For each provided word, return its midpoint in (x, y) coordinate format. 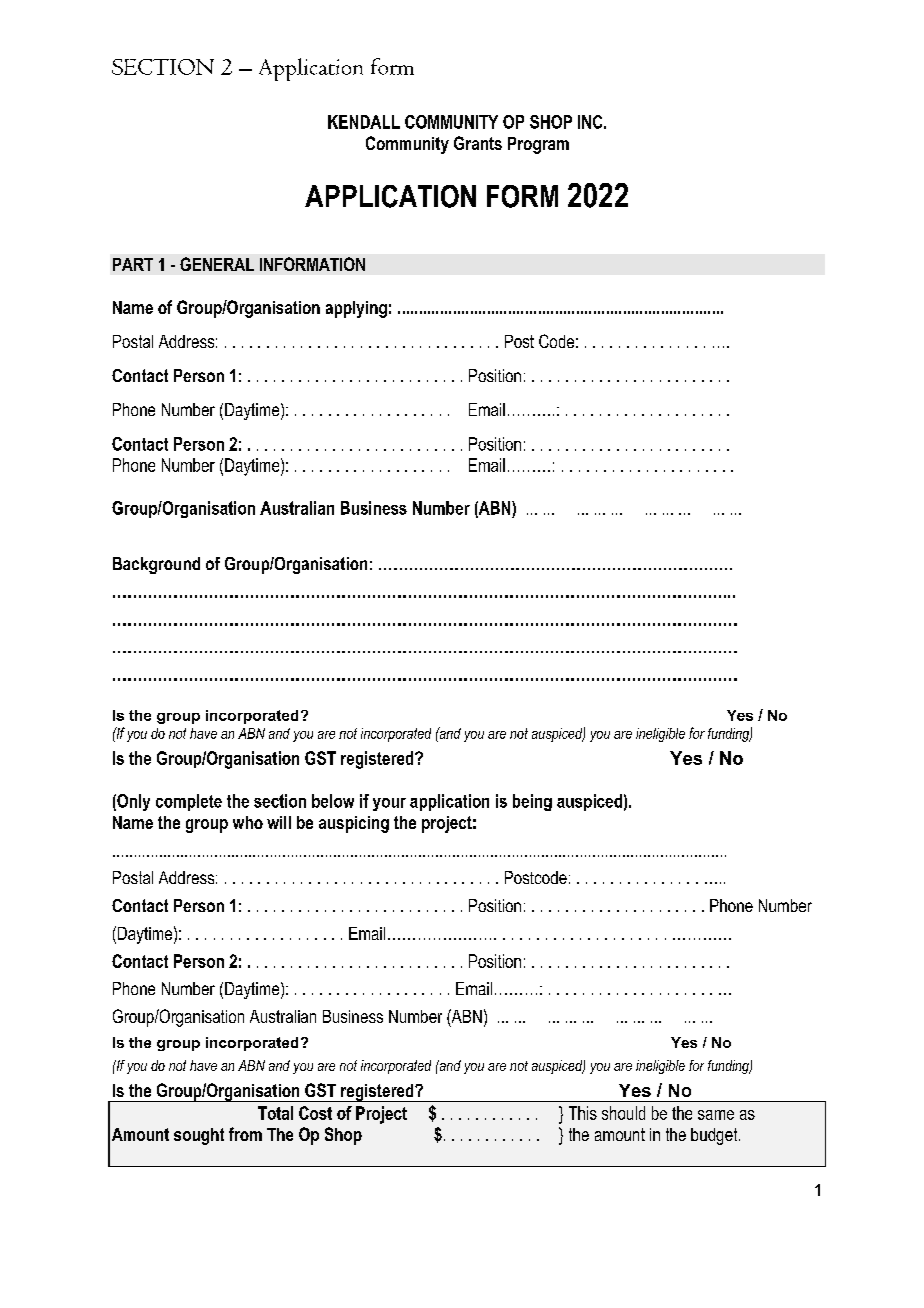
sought (199, 1136)
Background (156, 565)
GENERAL (217, 264)
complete (189, 802)
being (532, 802)
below (333, 801)
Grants (478, 143)
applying (356, 309)
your (389, 804)
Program (538, 145)
